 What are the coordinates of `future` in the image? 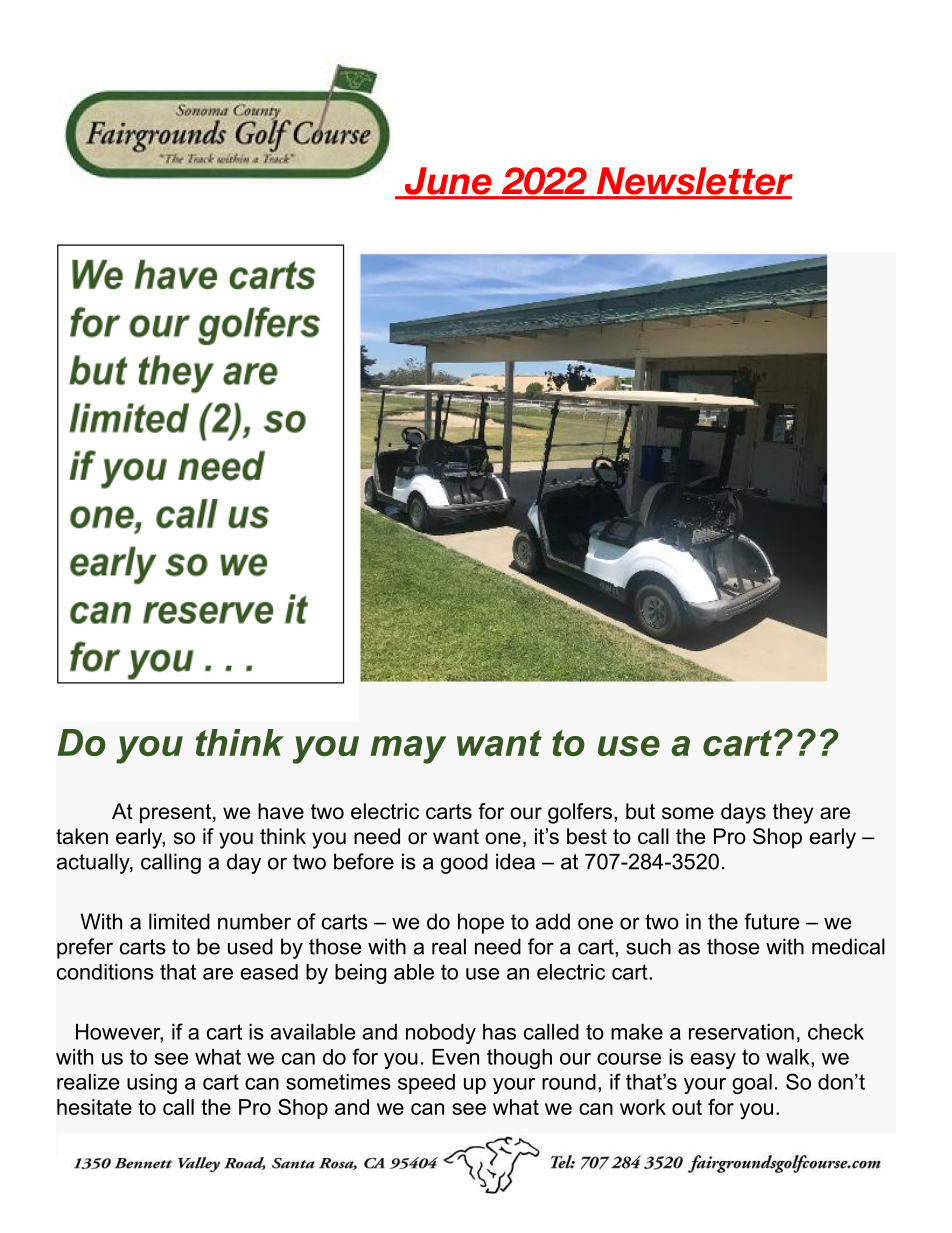 It's located at (771, 921).
